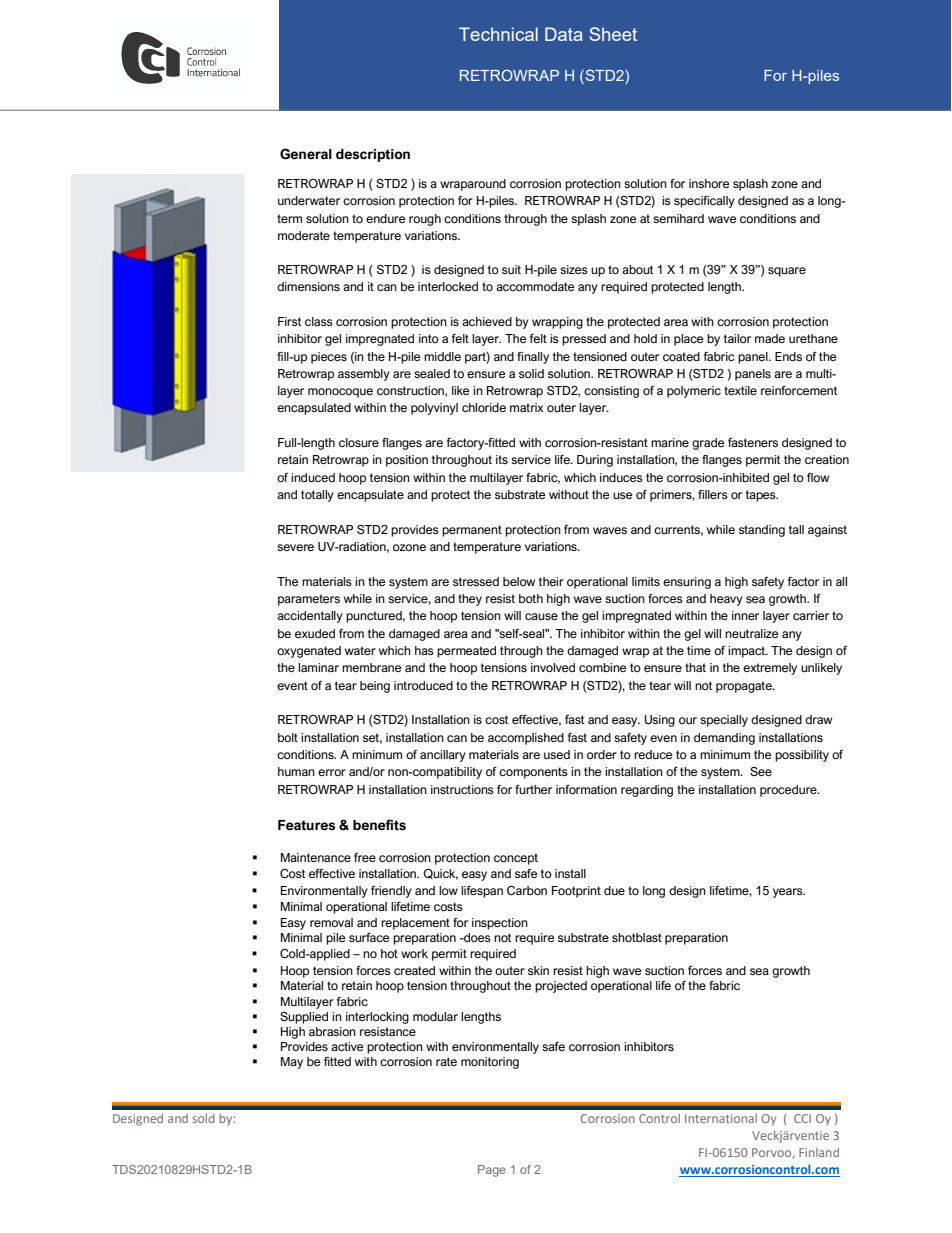  I want to click on human, so click(296, 771).
